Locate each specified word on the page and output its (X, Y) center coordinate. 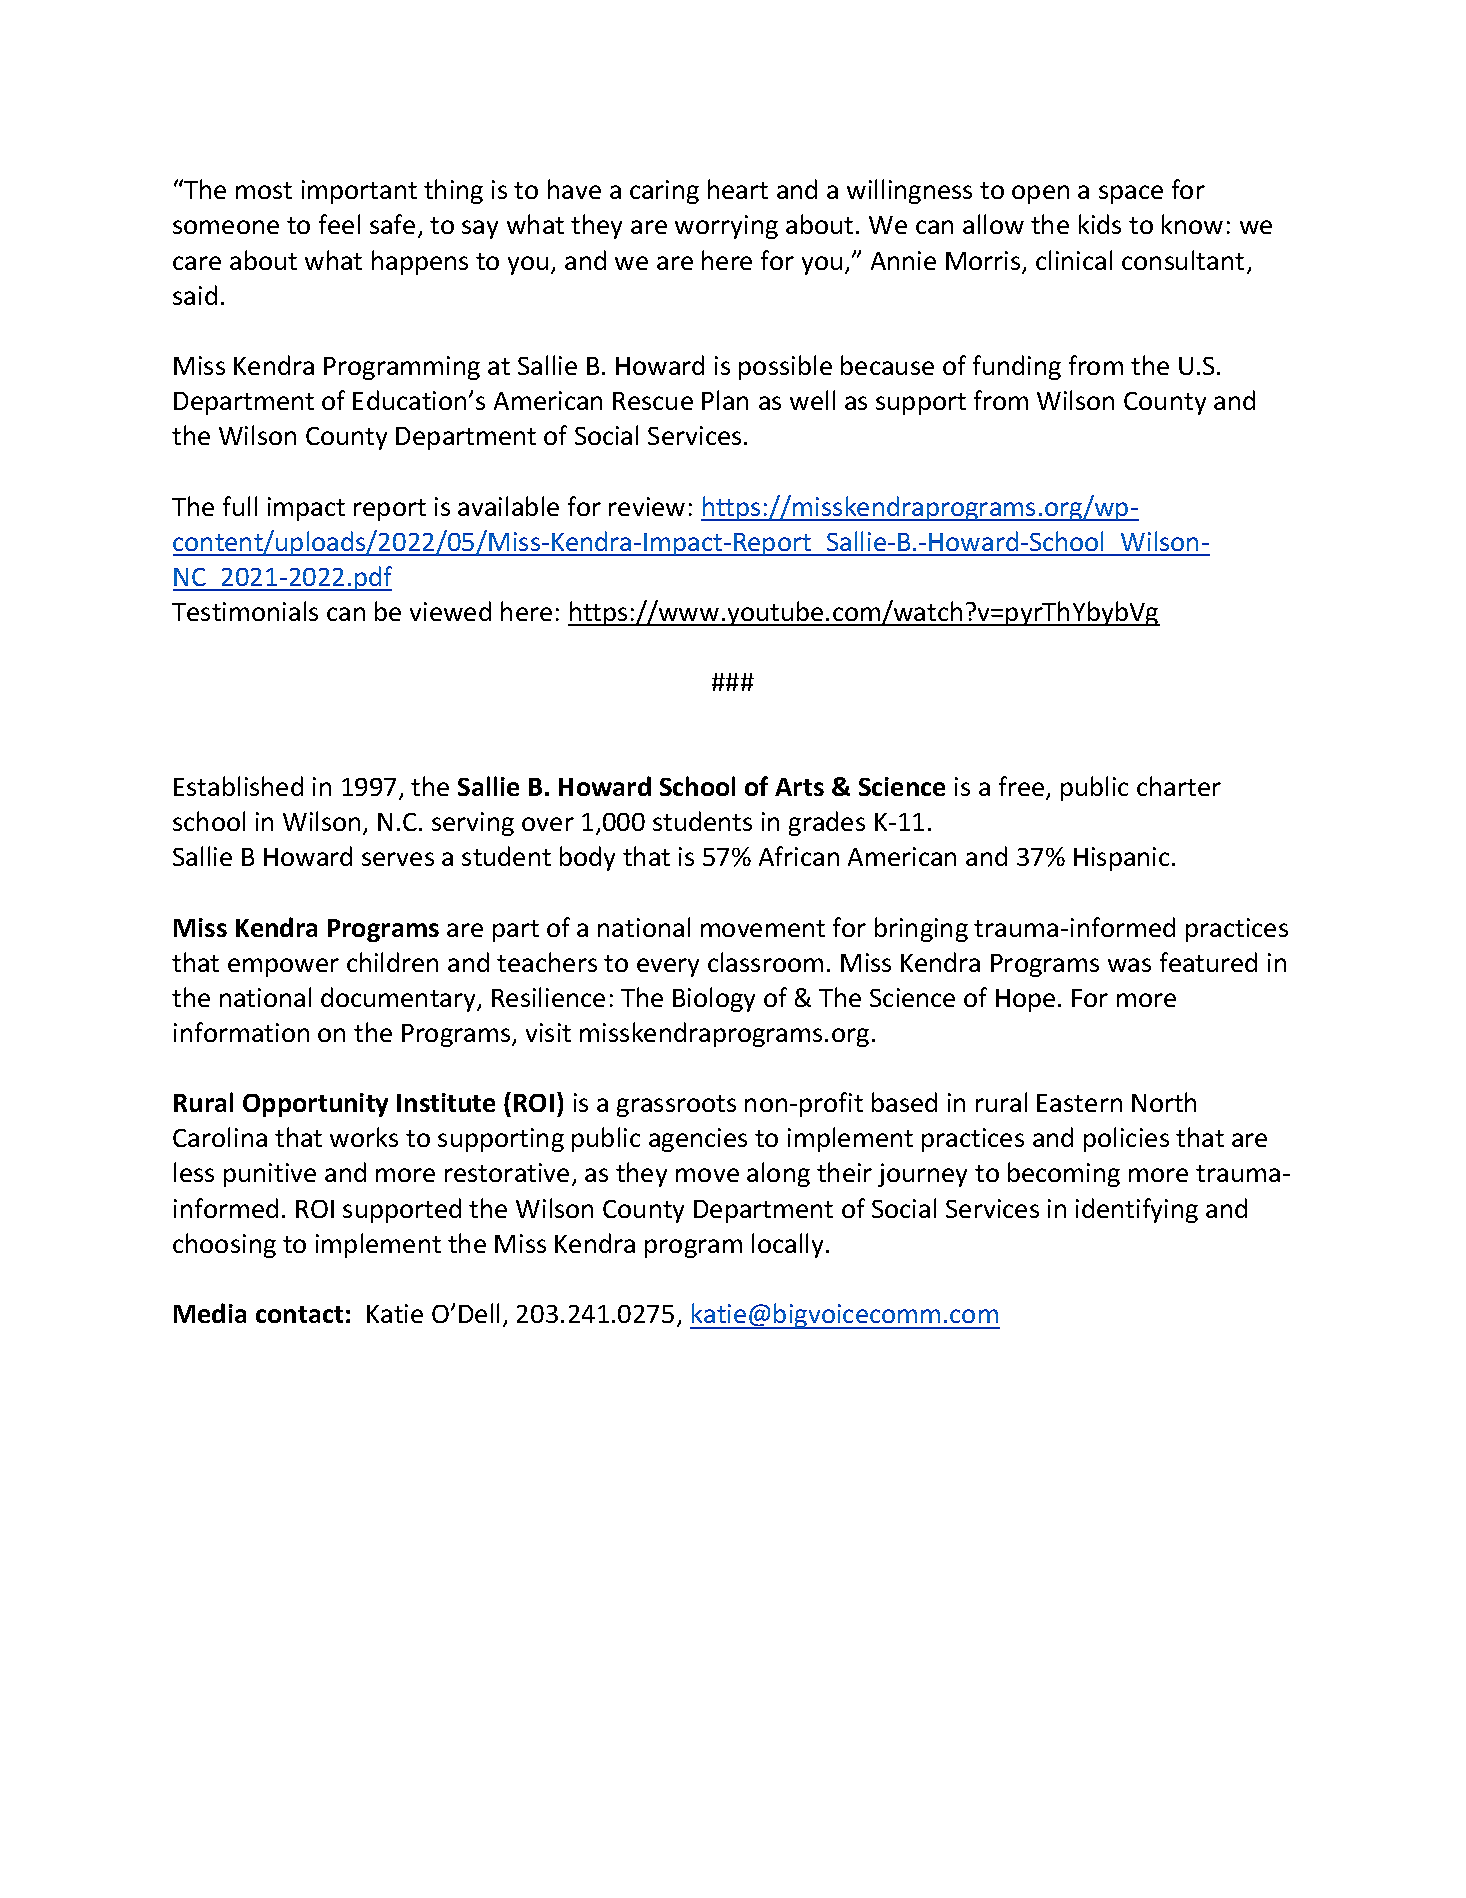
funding (1017, 367)
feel (339, 224)
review (647, 506)
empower (283, 967)
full (240, 506)
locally (787, 1245)
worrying (726, 227)
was (1129, 965)
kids (1100, 224)
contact (299, 1314)
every (668, 967)
